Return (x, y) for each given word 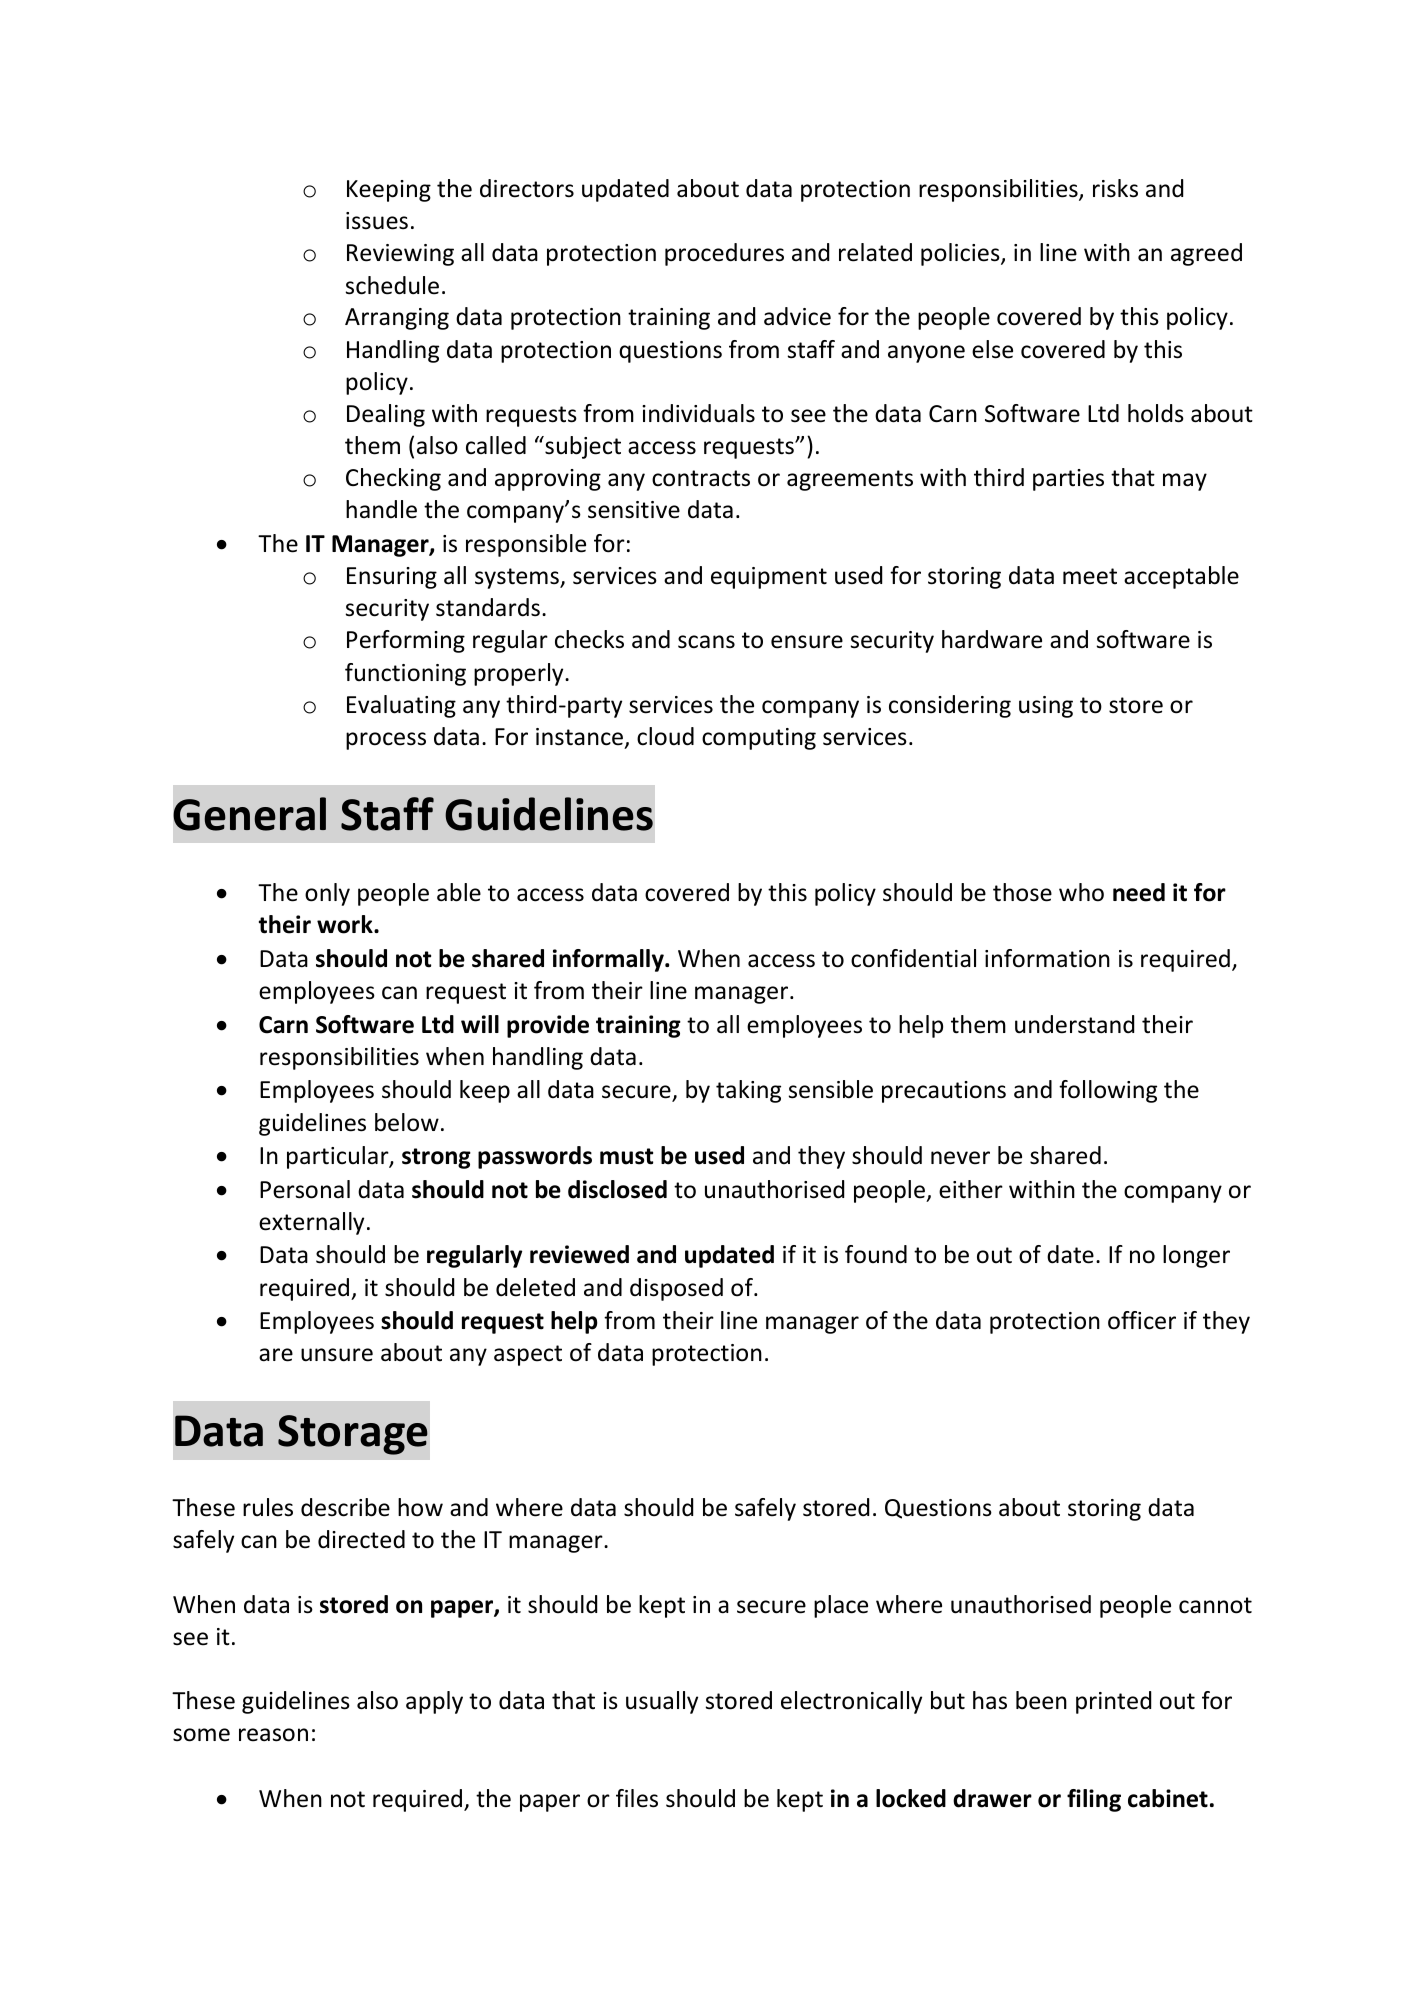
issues (377, 221)
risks (1115, 188)
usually (662, 1702)
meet (1090, 576)
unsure (337, 1355)
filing (1094, 1800)
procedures (724, 254)
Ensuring (392, 578)
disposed (676, 1289)
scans (706, 642)
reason (273, 1735)
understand (1074, 1024)
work (346, 924)
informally (609, 960)
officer (1142, 1320)
